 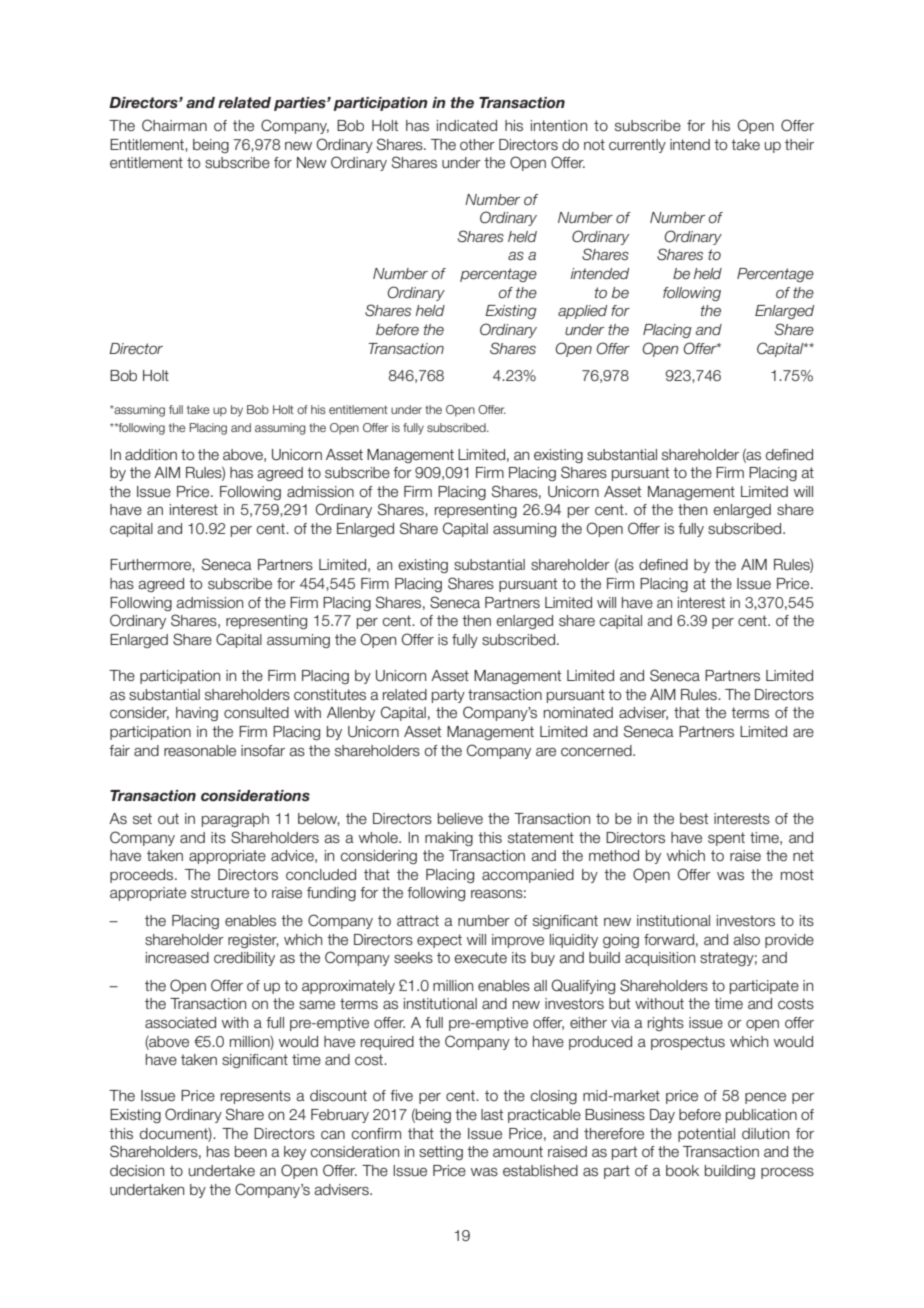 I want to click on other, so click(x=477, y=145).
